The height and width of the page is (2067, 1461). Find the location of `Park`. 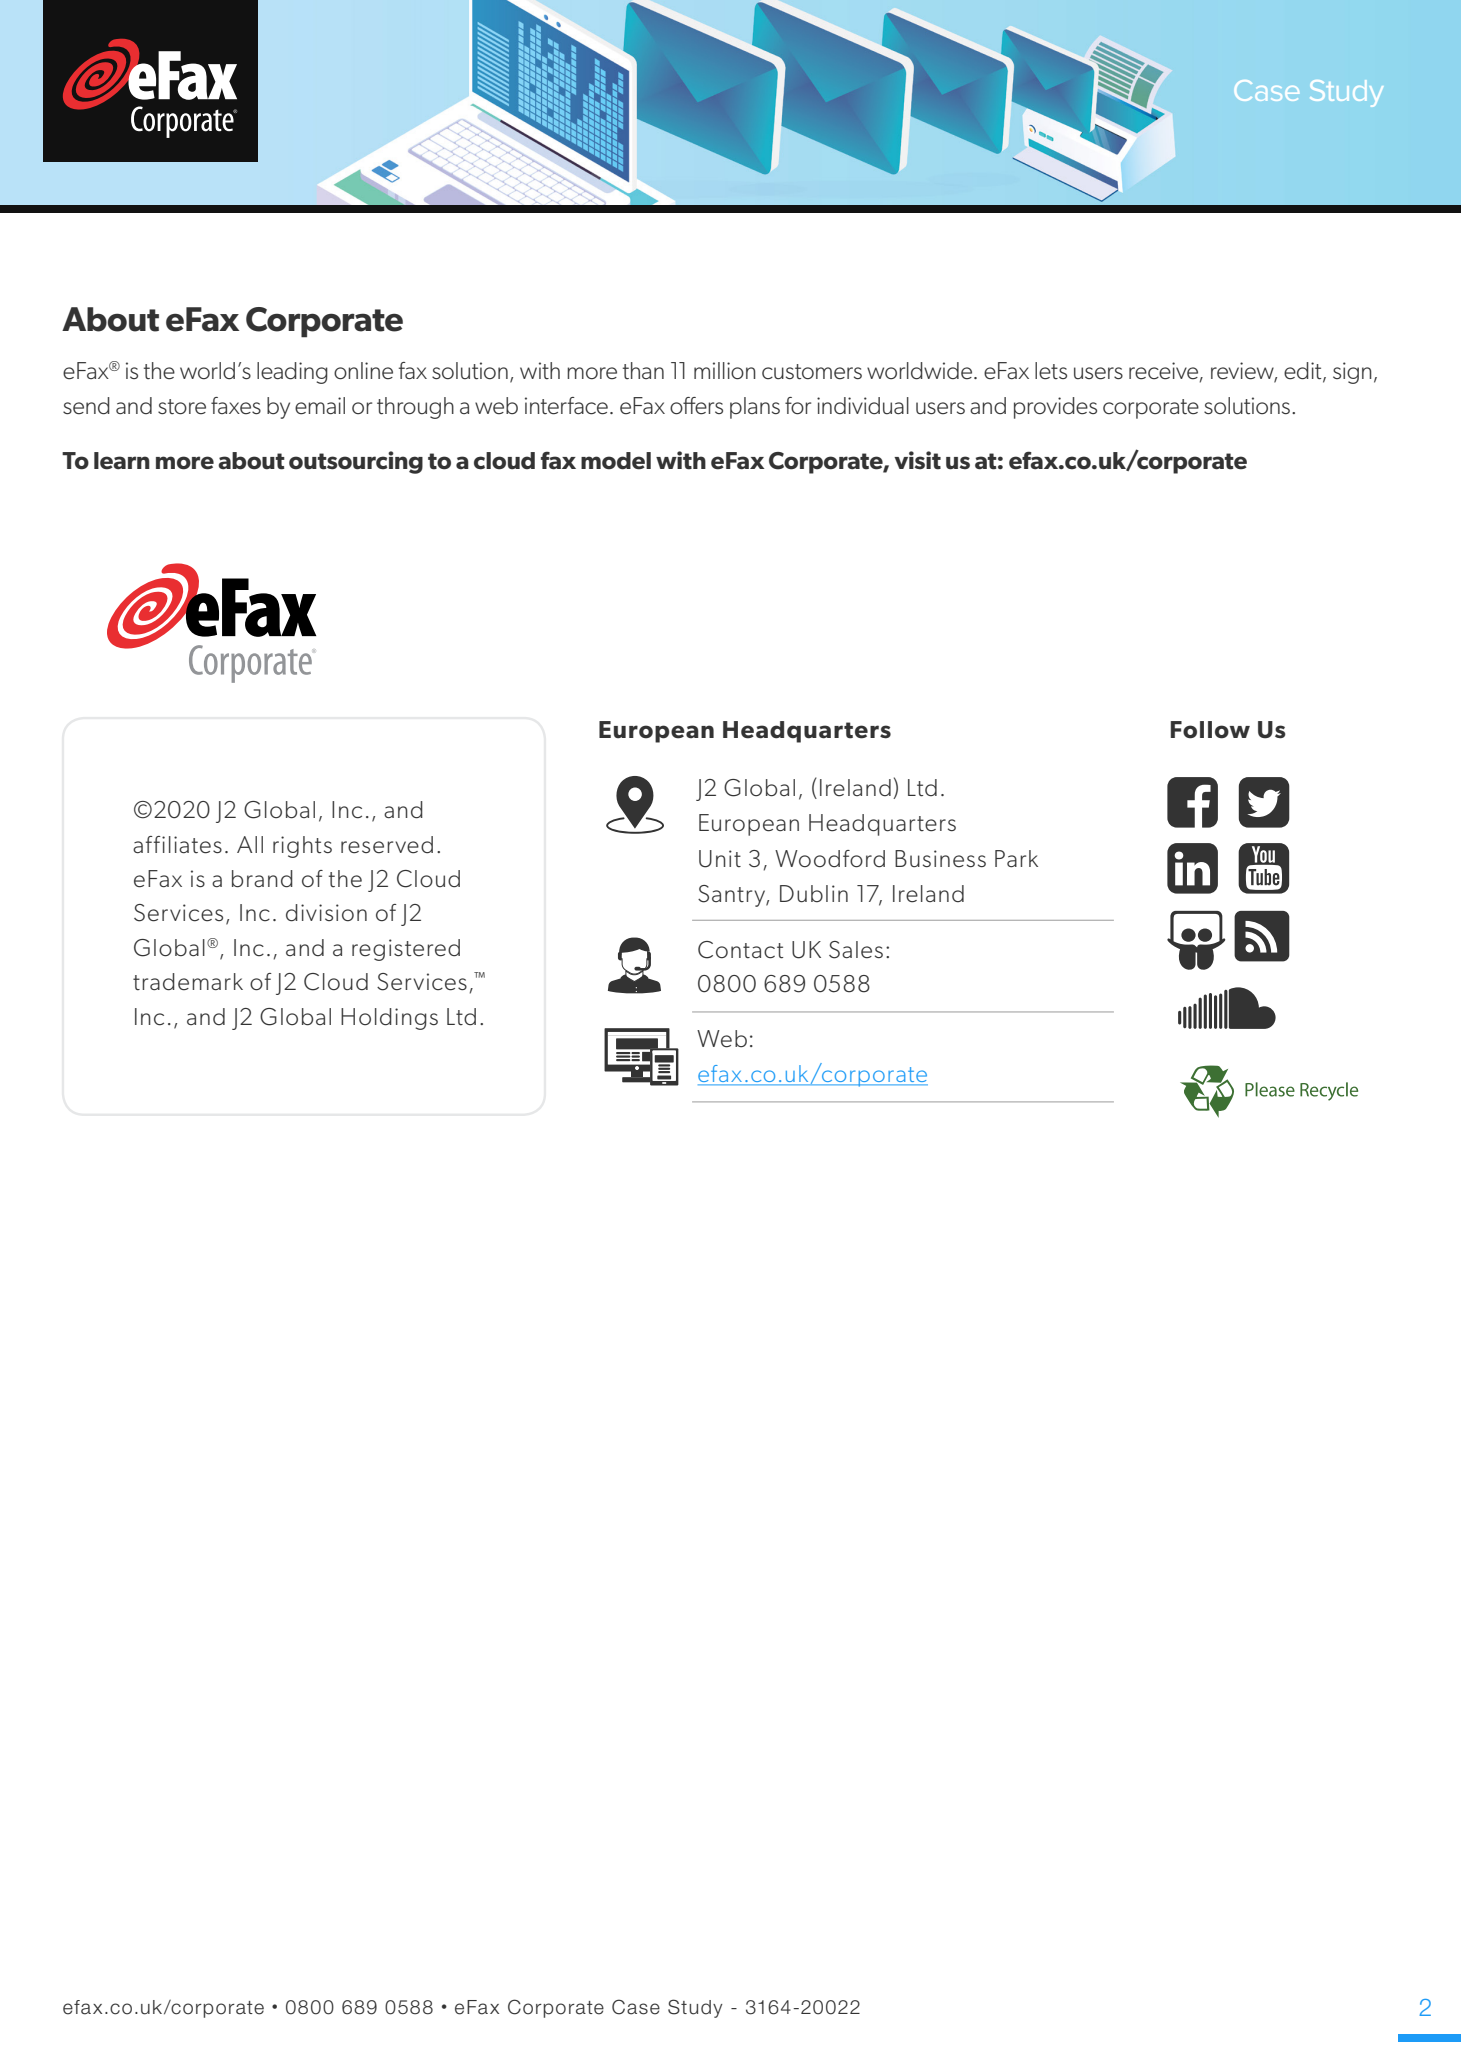

Park is located at coordinates (1016, 858).
